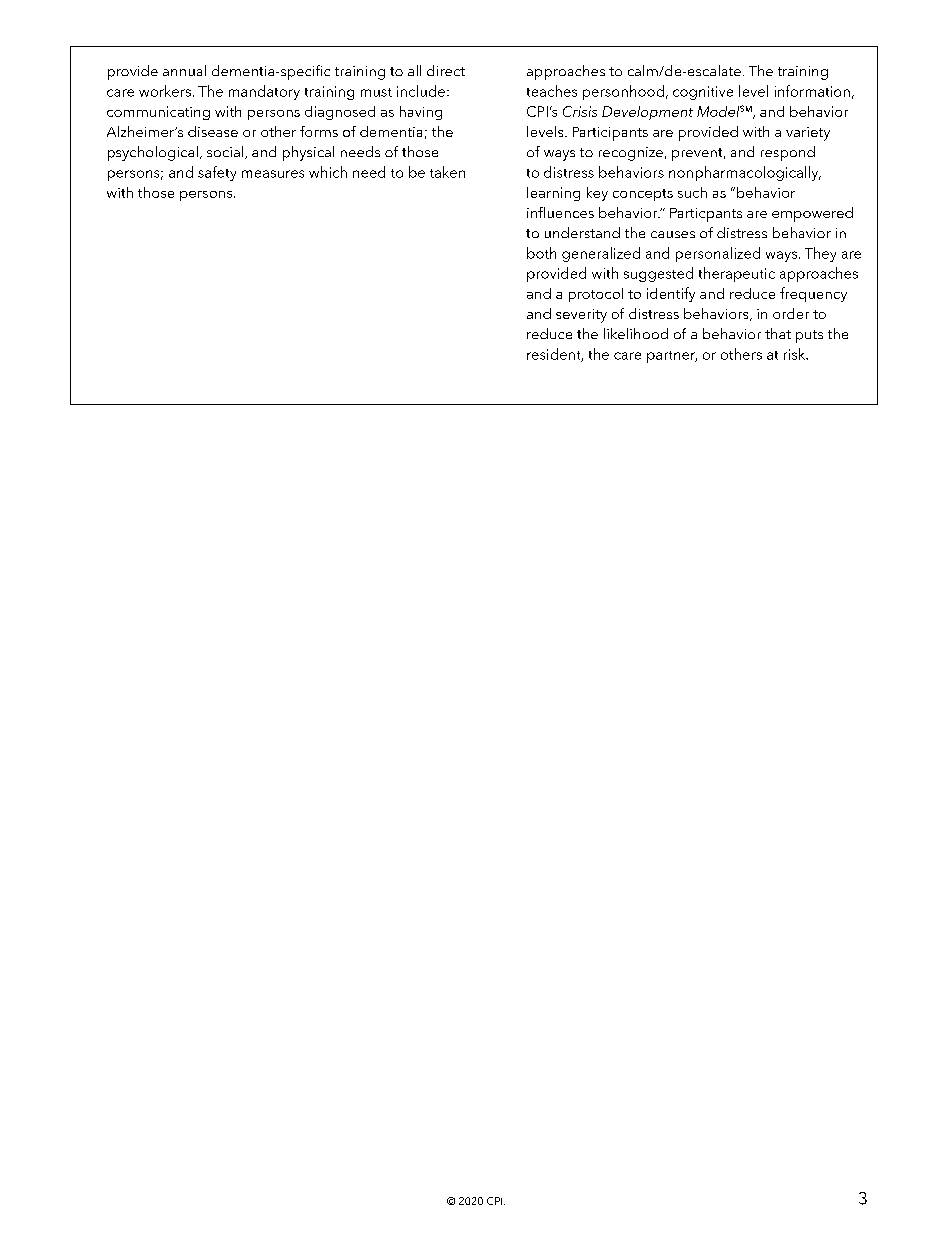 Image resolution: width=952 pixels, height=1233 pixels. I want to click on generalized, so click(601, 254).
